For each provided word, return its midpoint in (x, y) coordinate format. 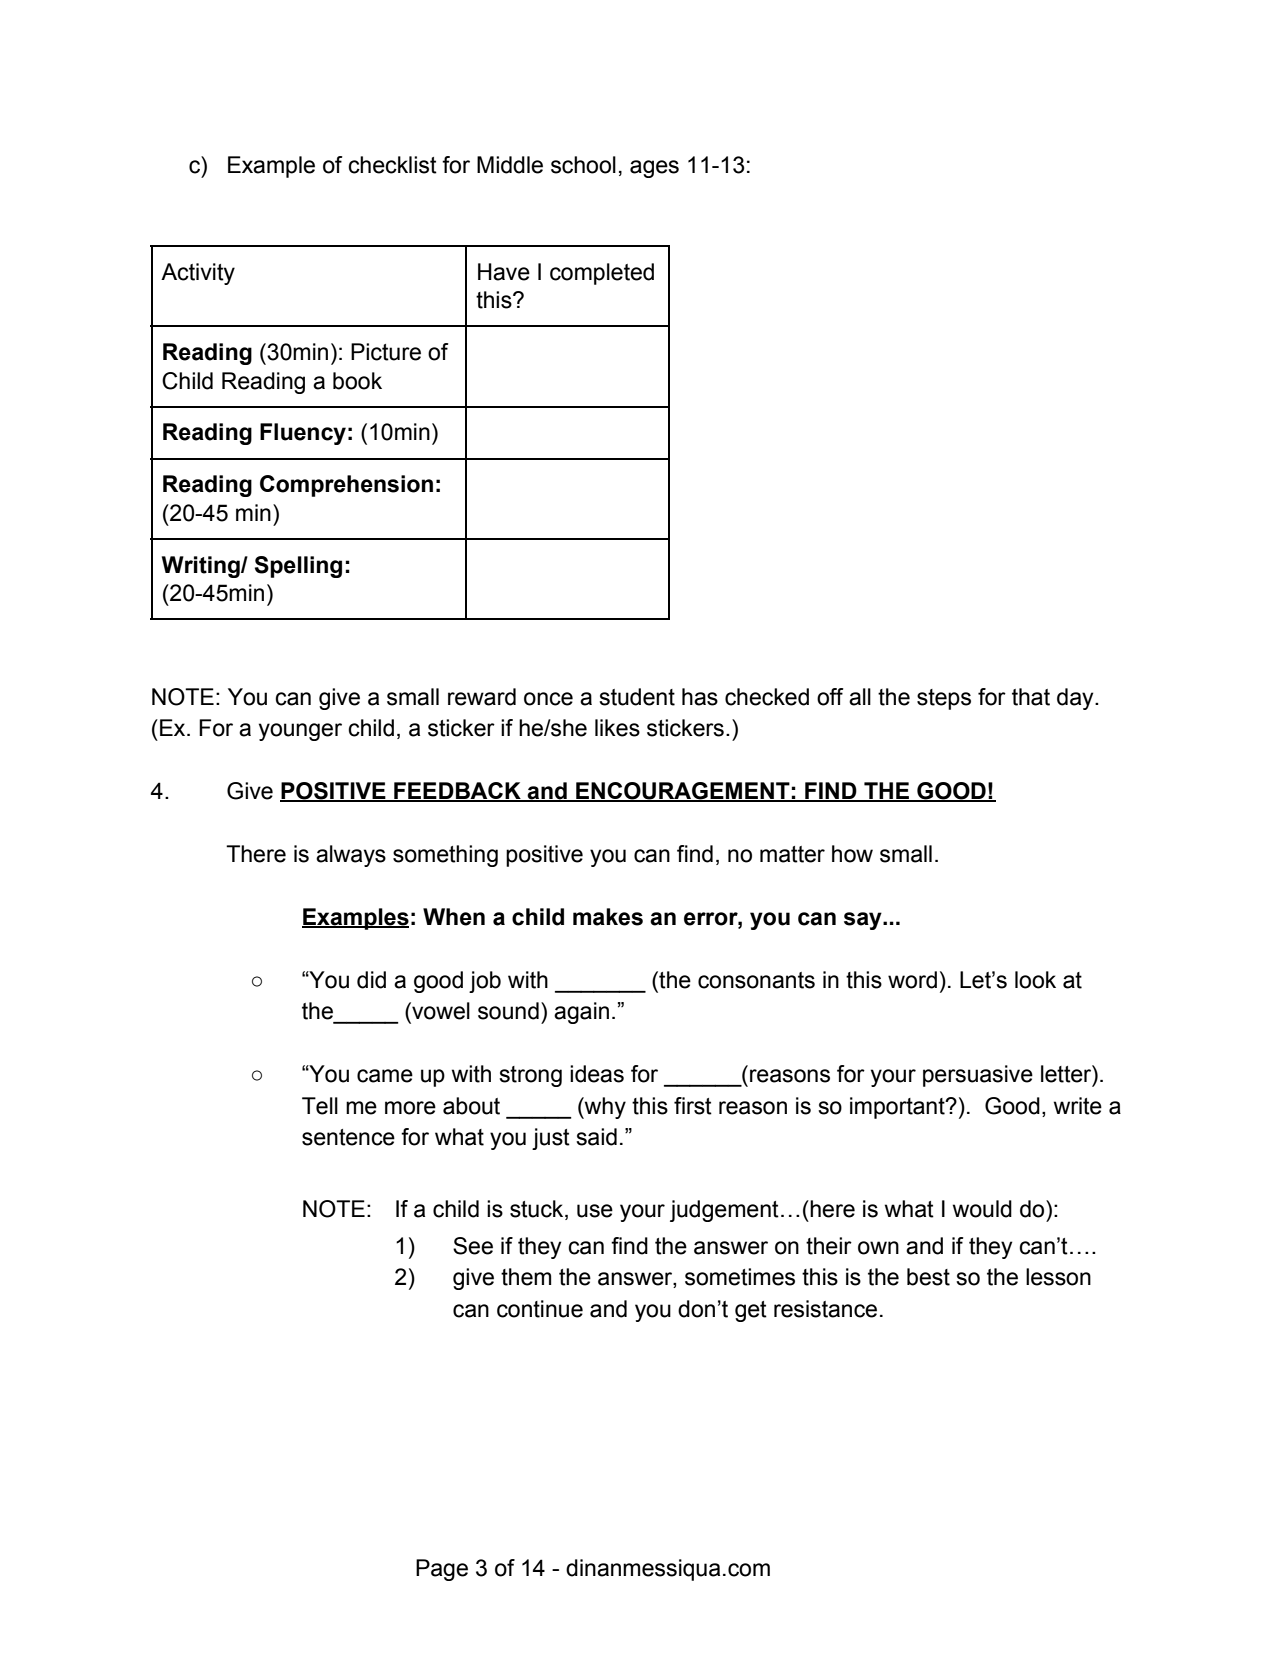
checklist (392, 165)
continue (540, 1309)
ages (654, 169)
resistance (825, 1309)
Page (442, 1570)
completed (602, 274)
